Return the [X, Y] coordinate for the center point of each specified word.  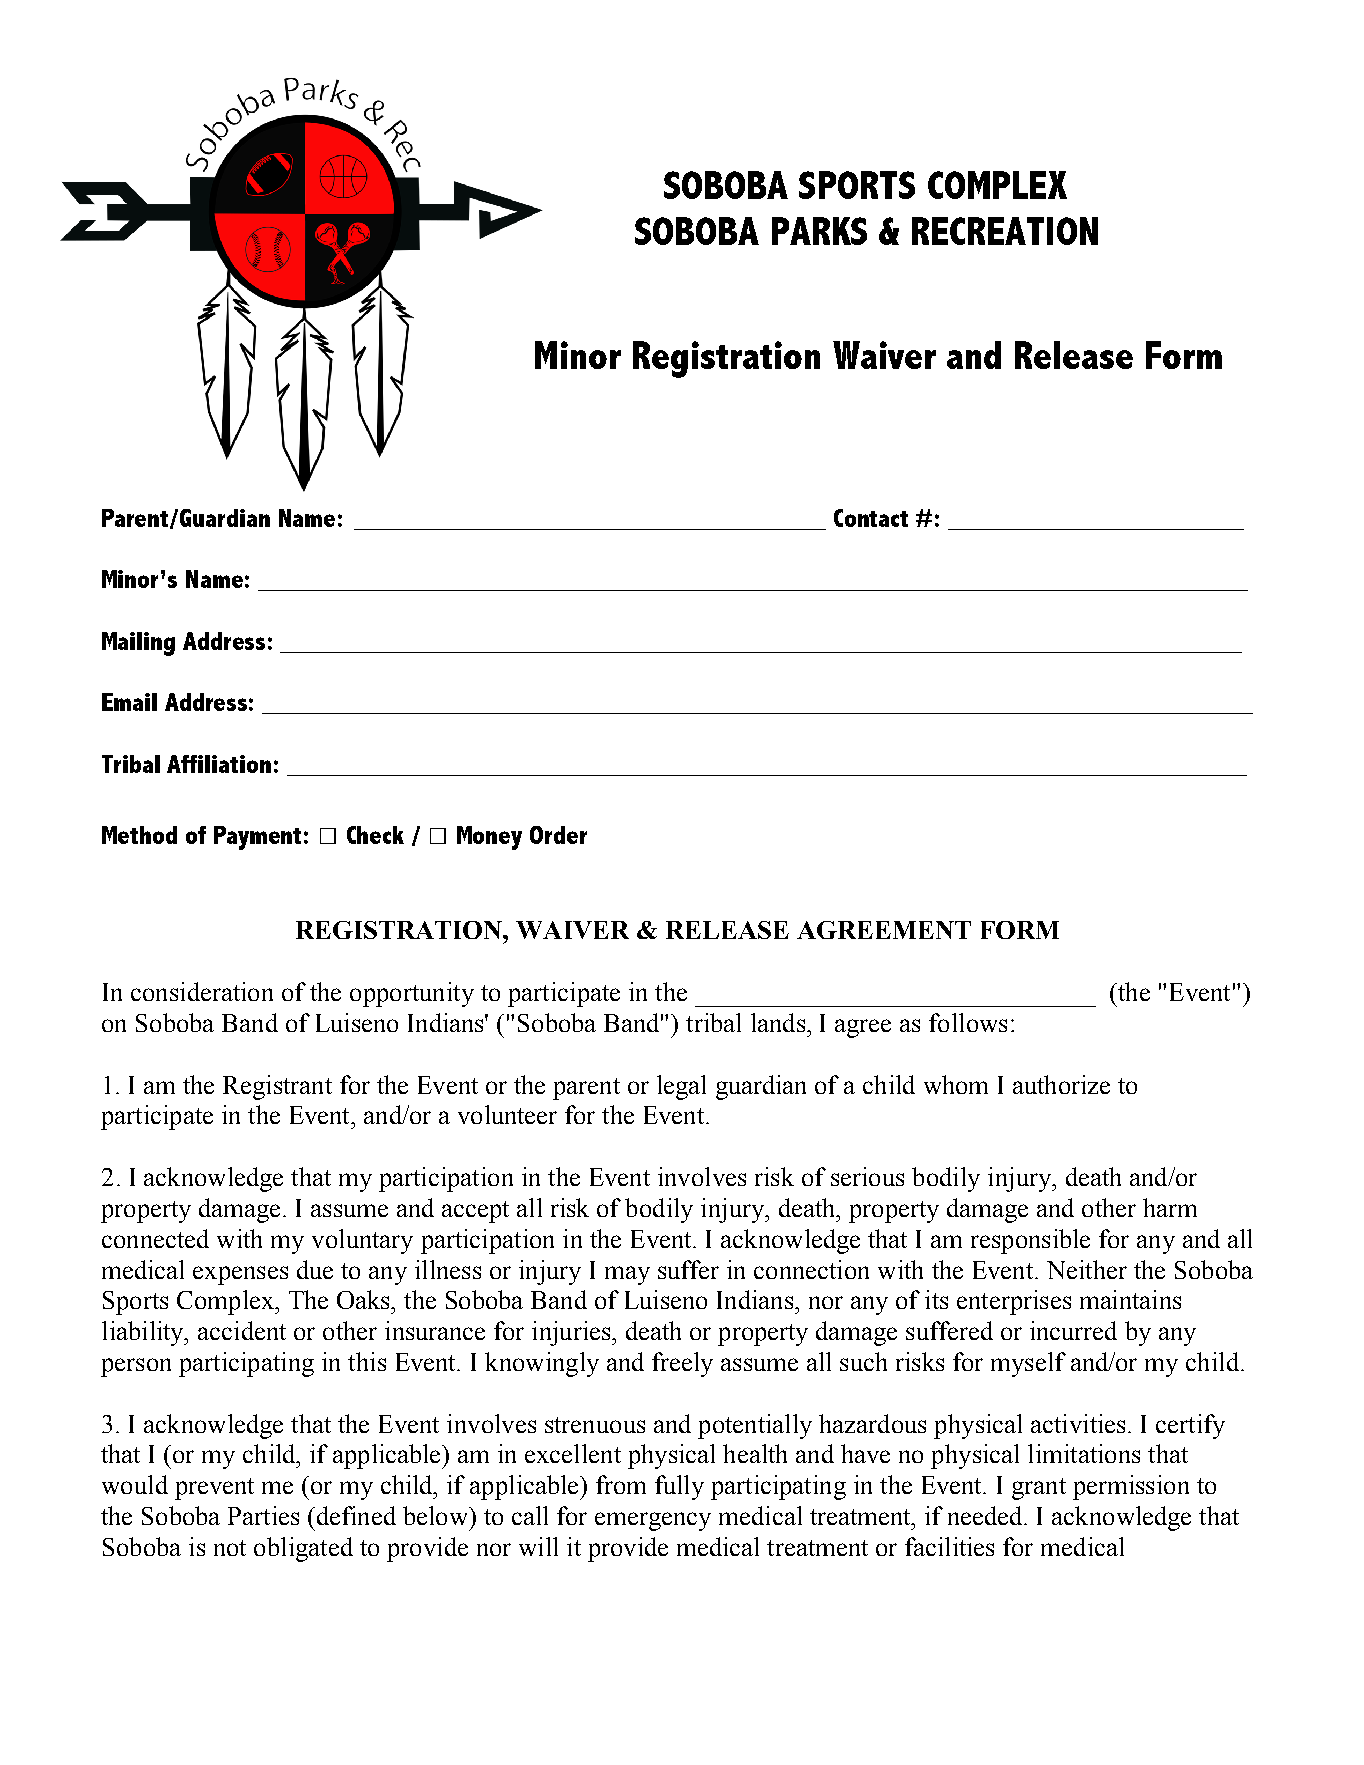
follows [968, 1022]
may [627, 1275]
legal [681, 1087]
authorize [1061, 1084]
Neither [1087, 1269]
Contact [871, 518]
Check [375, 835]
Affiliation [219, 764]
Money [489, 838]
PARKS [819, 231]
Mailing [138, 644]
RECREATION [1005, 231]
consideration [202, 991]
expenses [240, 1275]
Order [558, 835]
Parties [263, 1515]
